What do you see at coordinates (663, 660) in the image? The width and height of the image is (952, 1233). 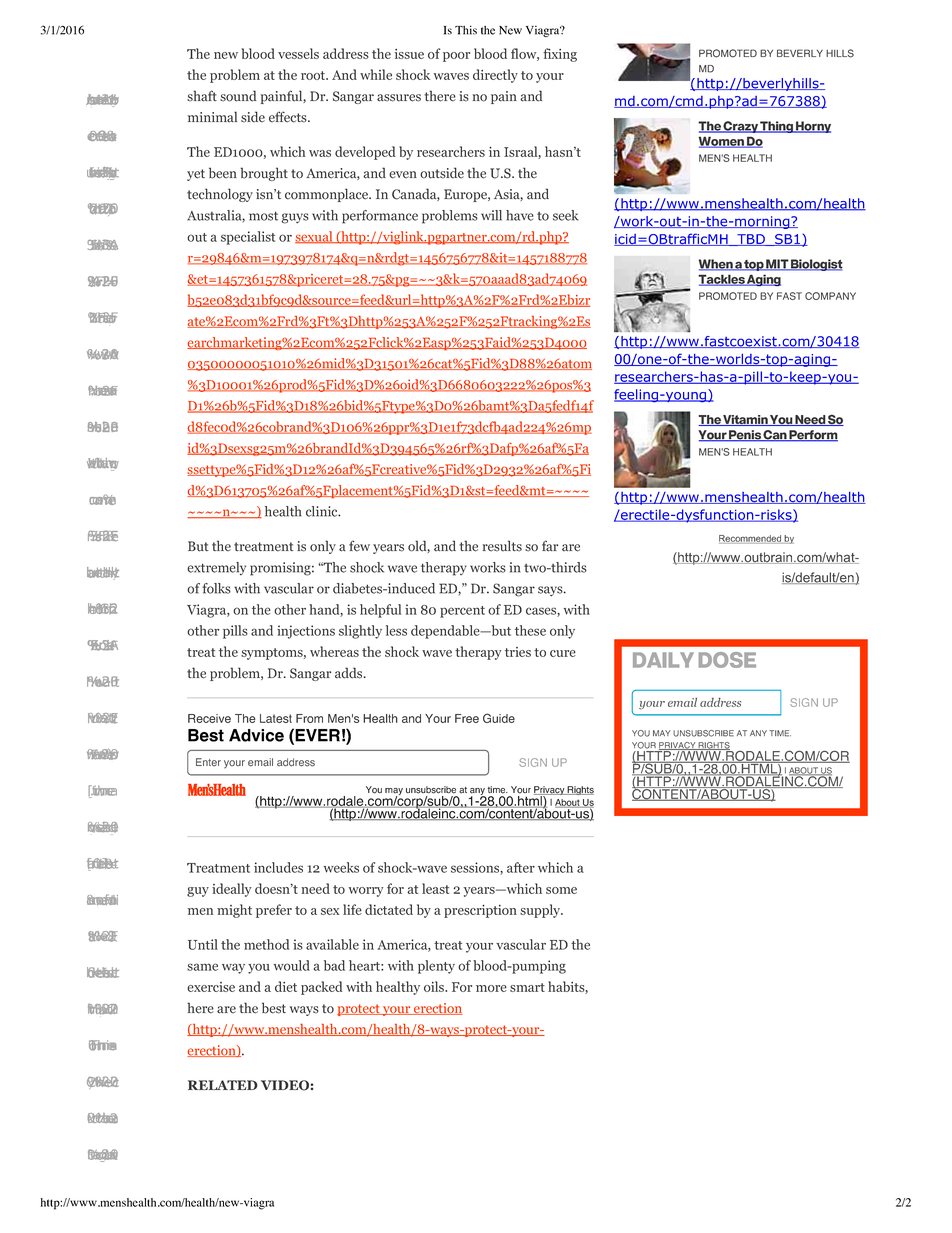 I see `DAILY` at bounding box center [663, 660].
